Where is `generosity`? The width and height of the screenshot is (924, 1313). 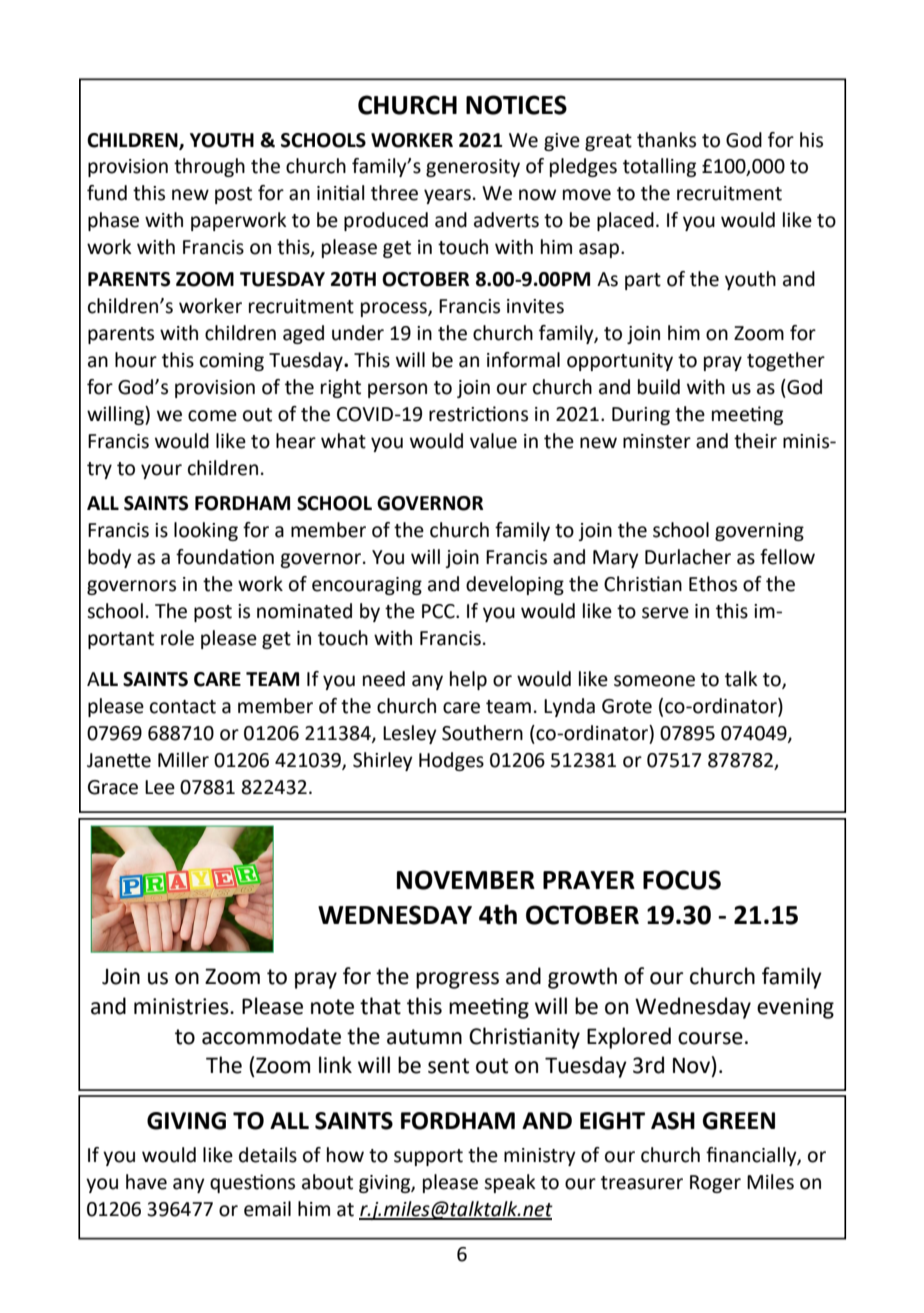 generosity is located at coordinates (473, 168).
